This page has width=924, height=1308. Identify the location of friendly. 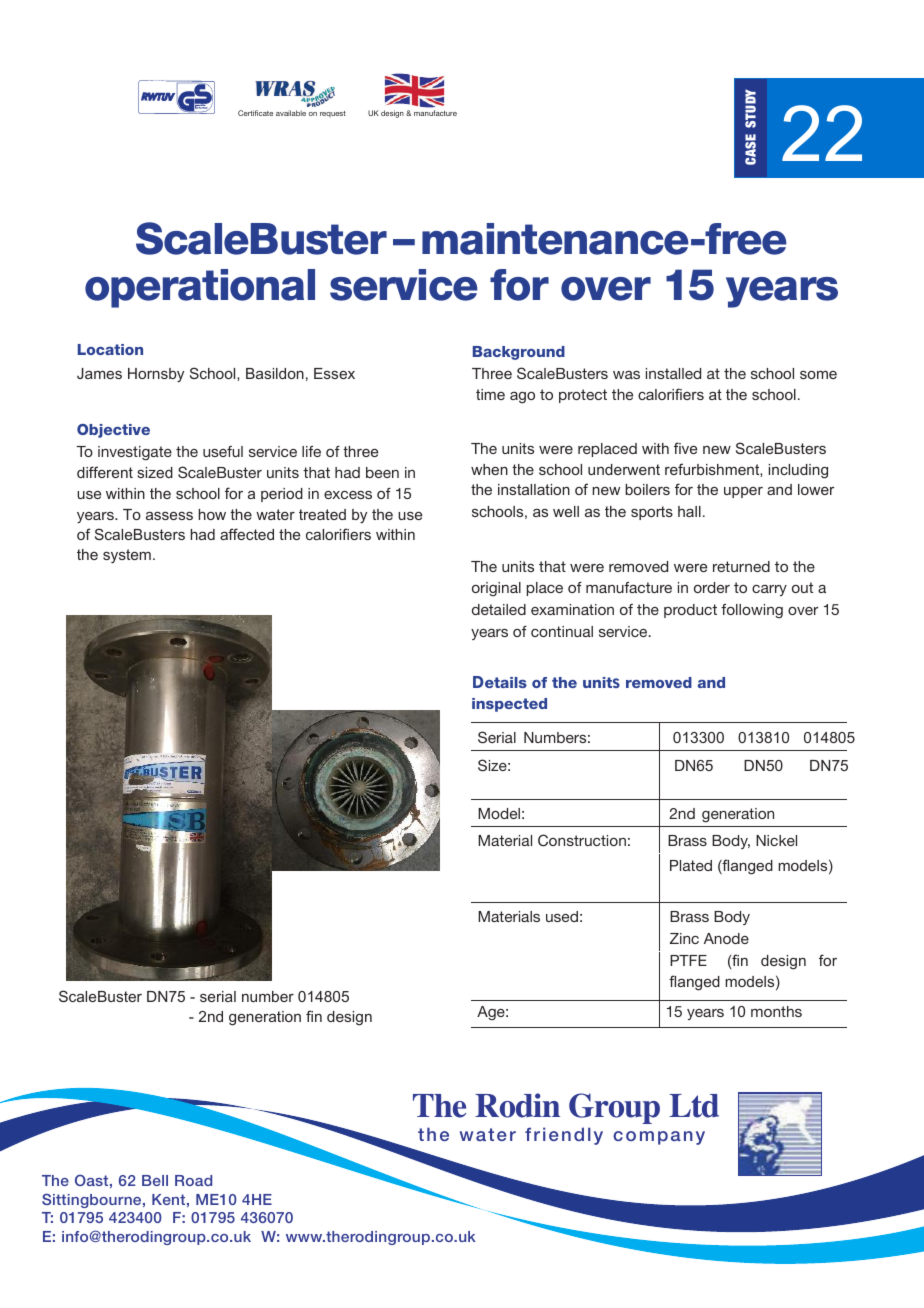
(564, 1136).
